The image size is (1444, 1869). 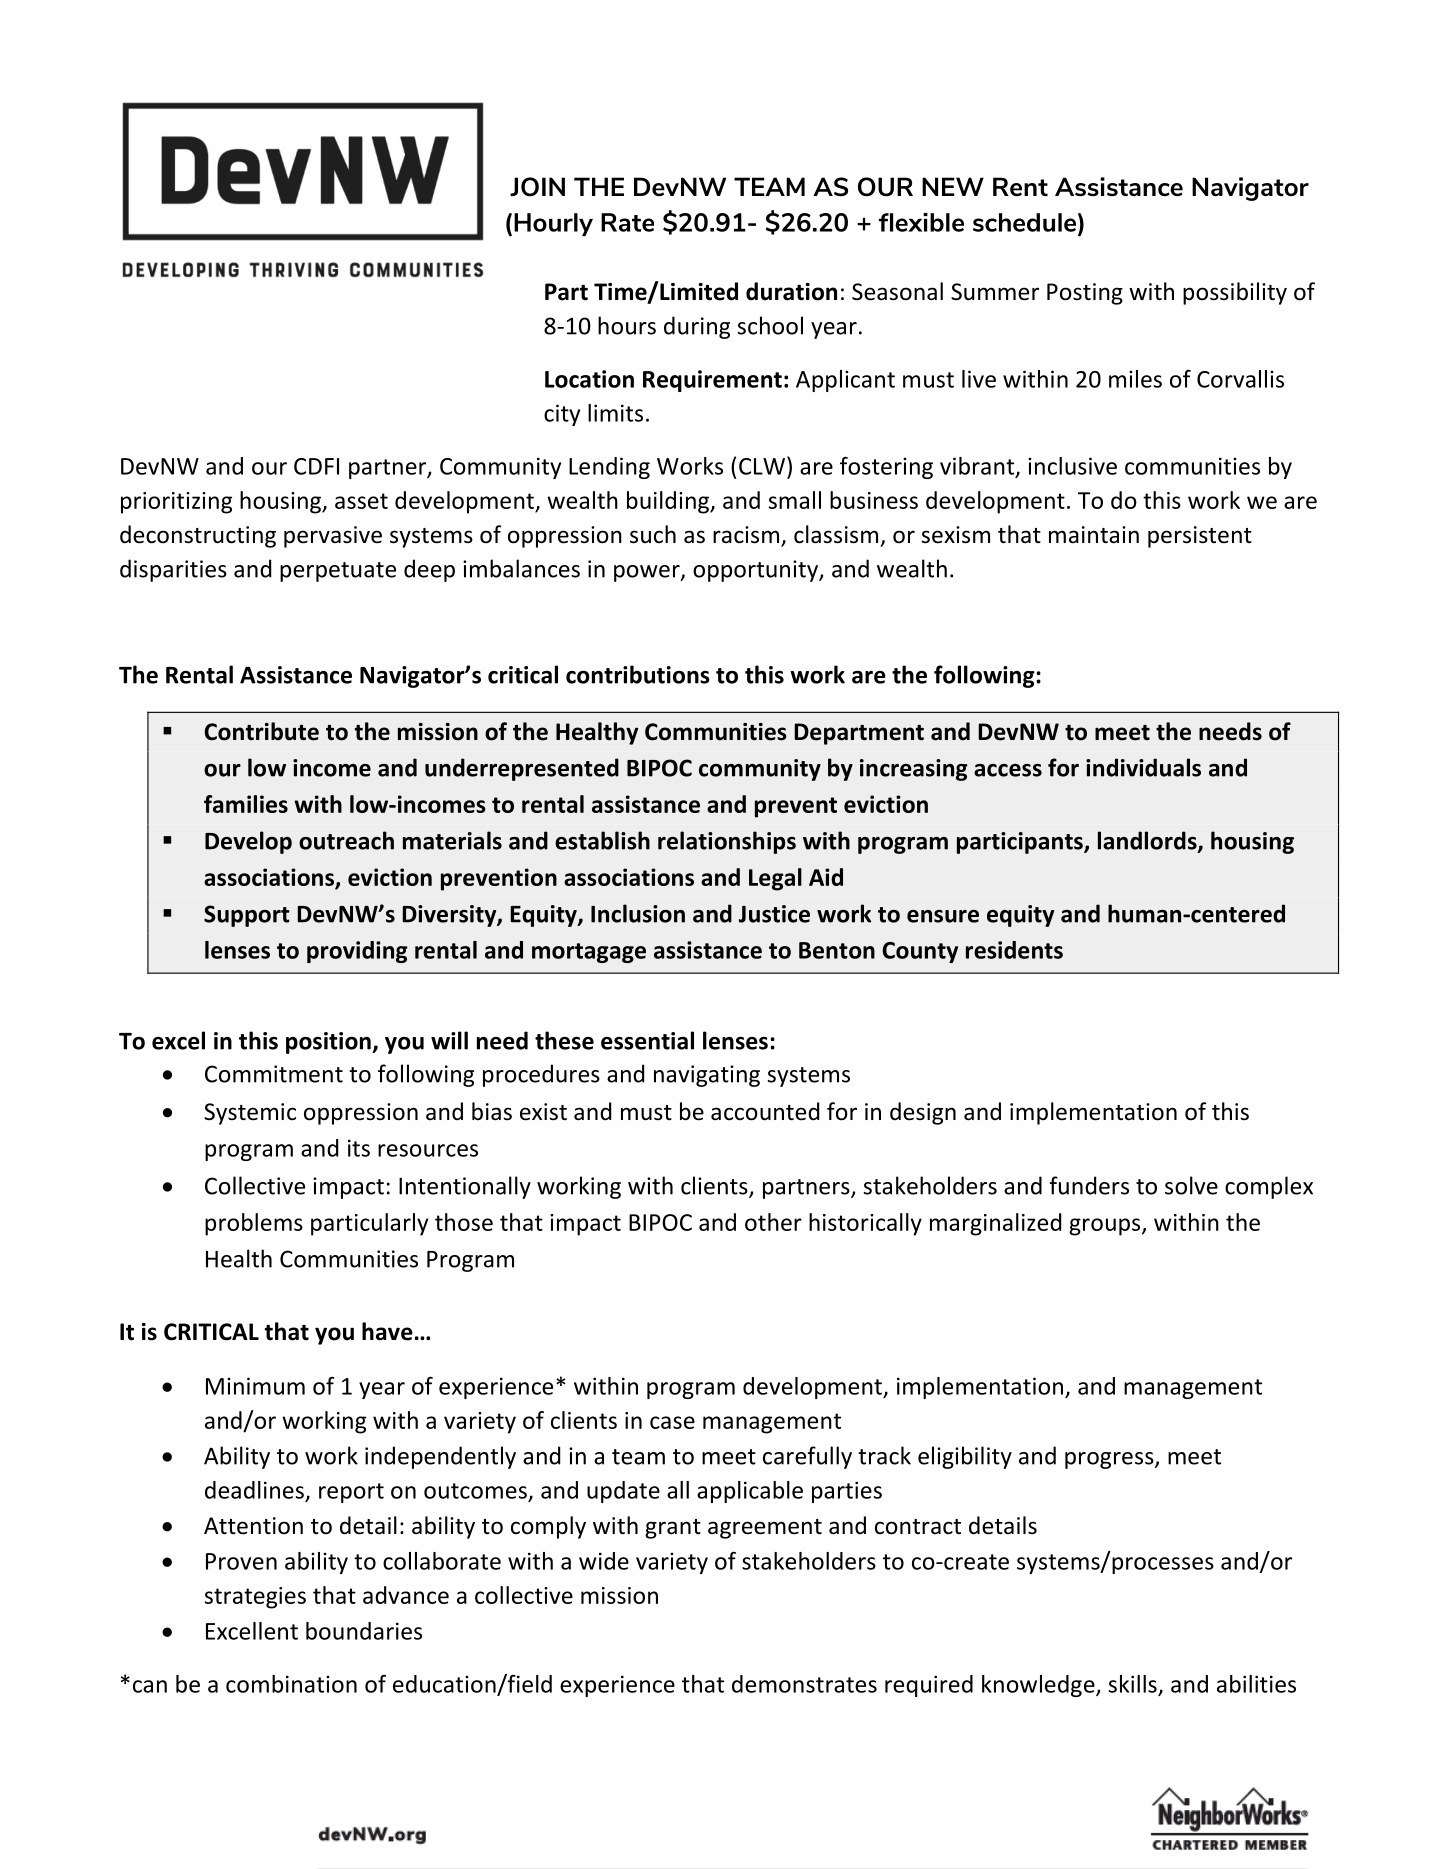 I want to click on duration, so click(x=791, y=291).
